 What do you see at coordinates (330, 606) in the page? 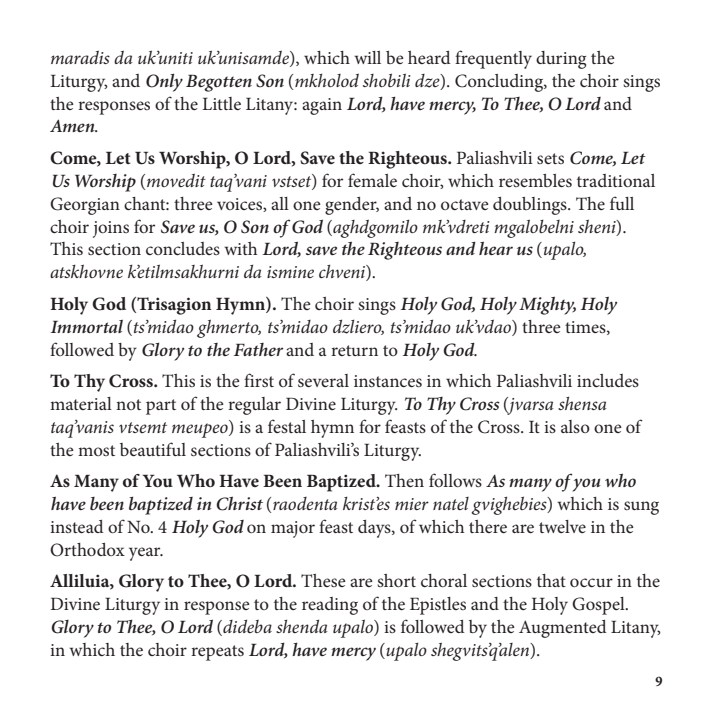
I see `reading` at bounding box center [330, 606].
